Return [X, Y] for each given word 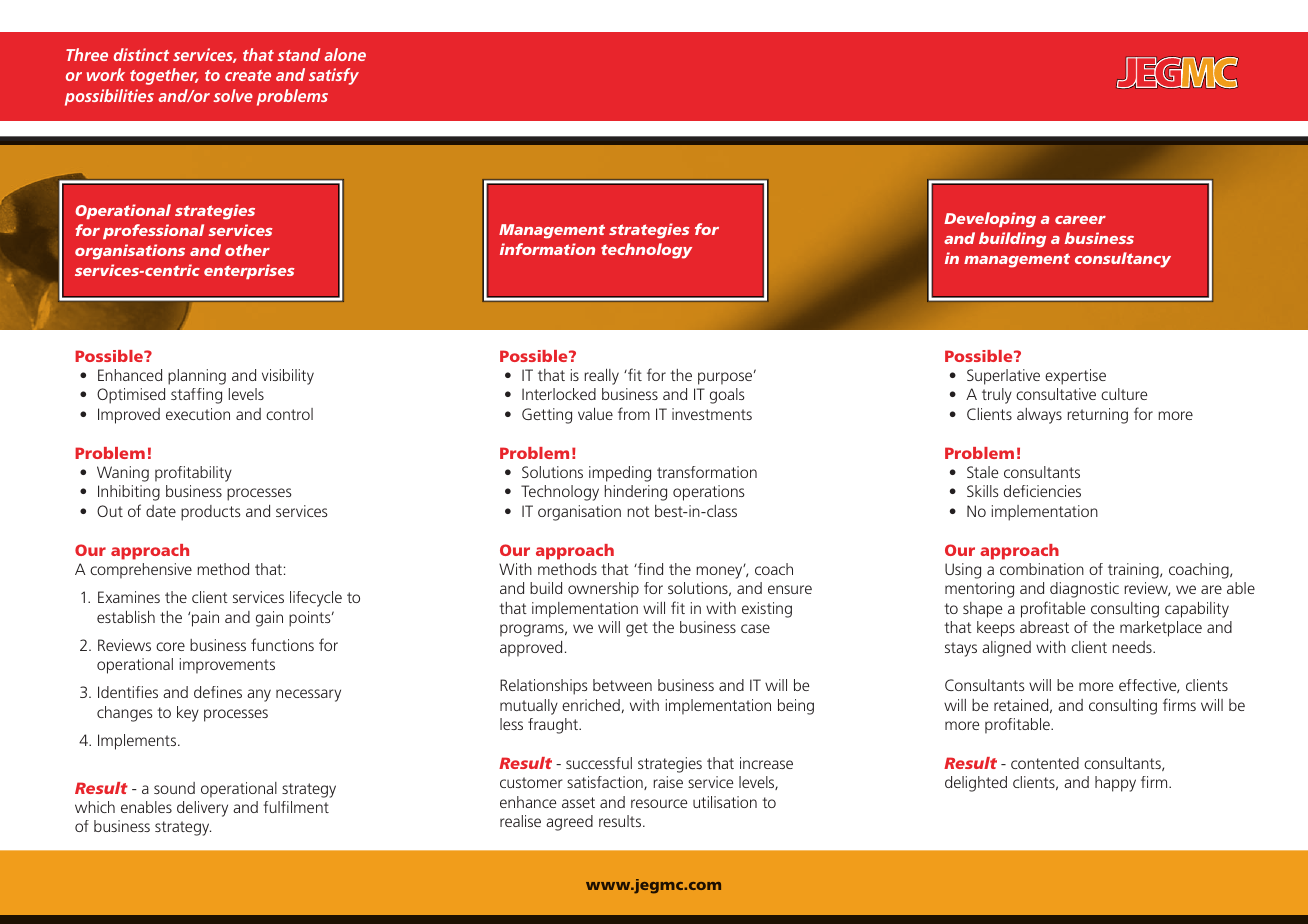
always [1039, 416]
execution [198, 414]
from [634, 413]
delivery [202, 809]
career [1080, 220]
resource [659, 803]
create [248, 75]
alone [345, 54]
